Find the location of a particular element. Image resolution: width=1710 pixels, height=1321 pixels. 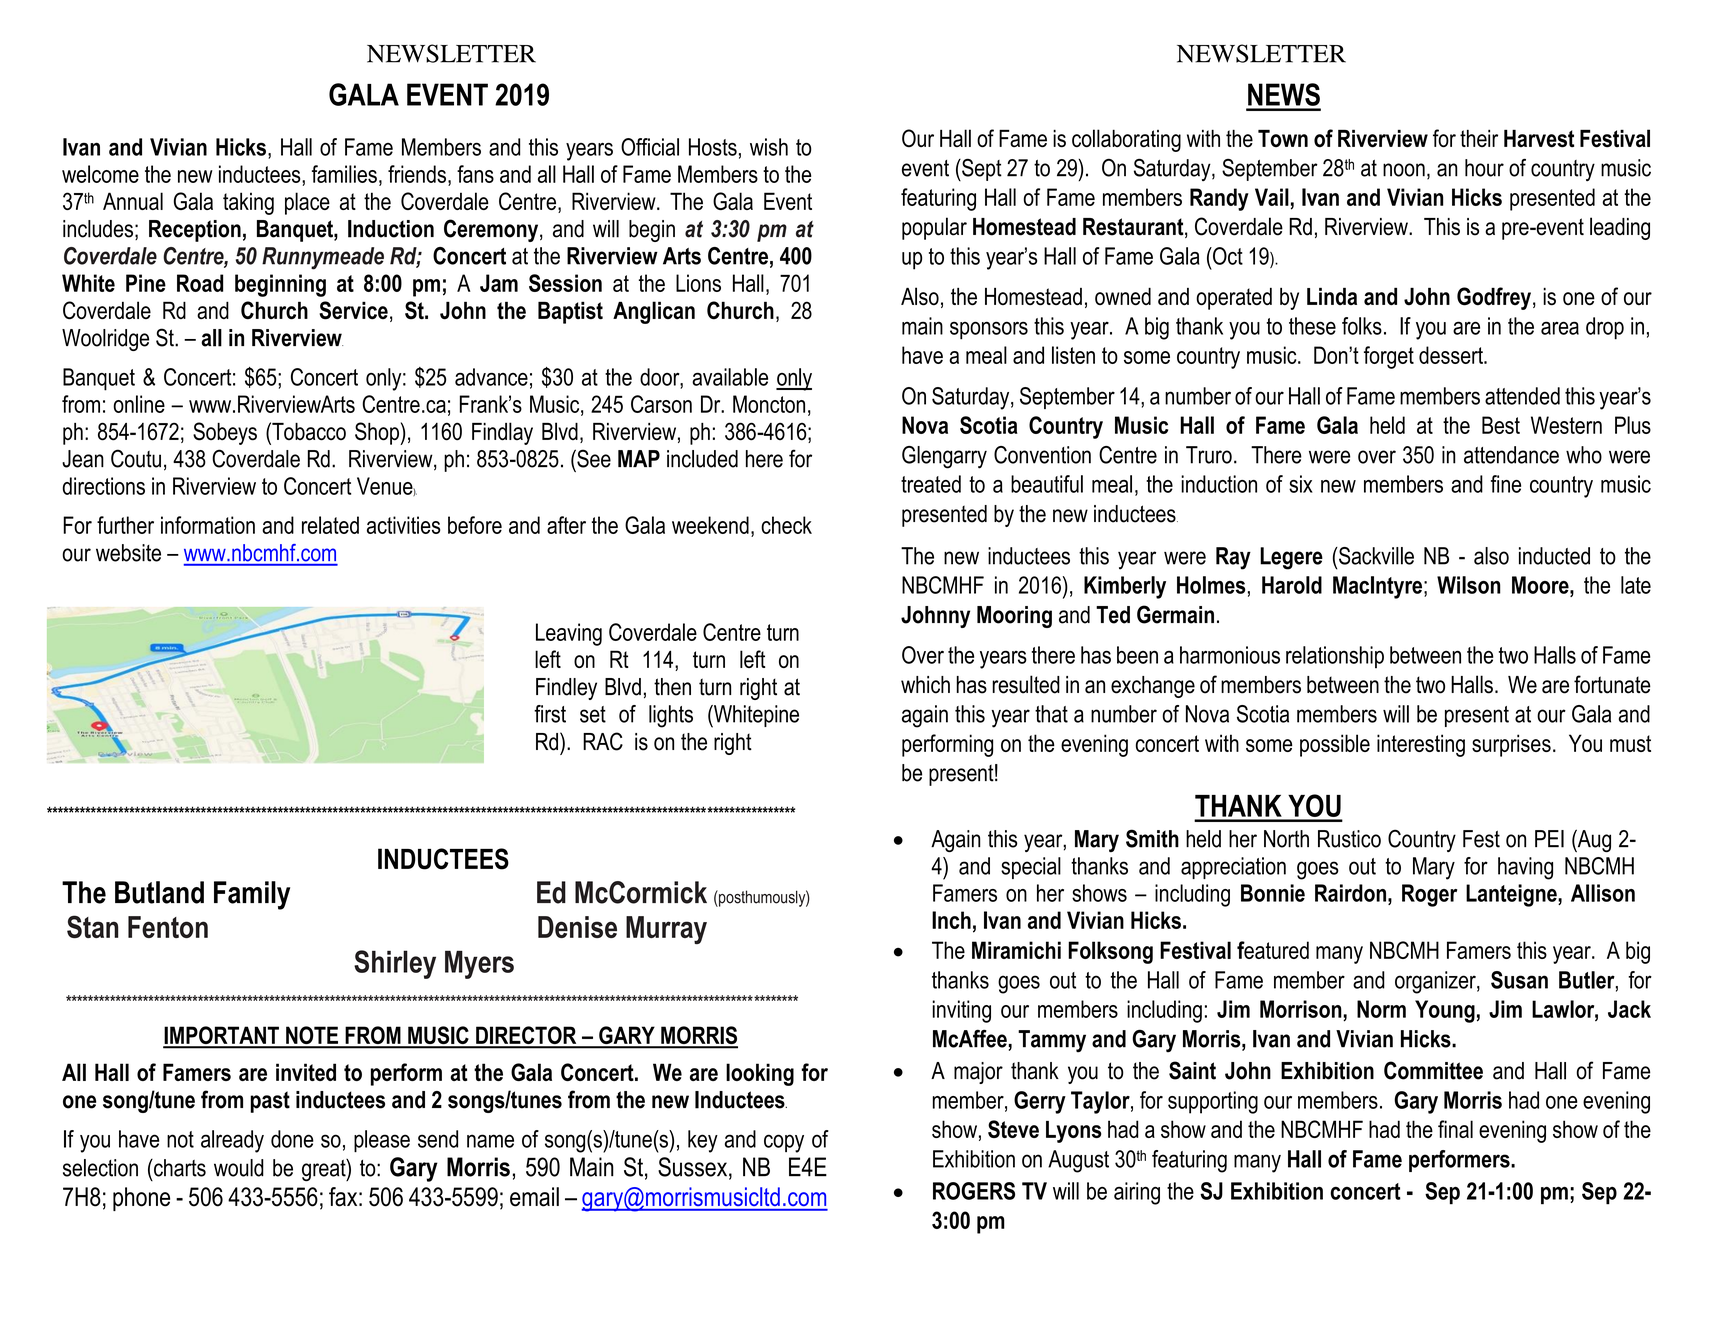

copy is located at coordinates (784, 1143).
